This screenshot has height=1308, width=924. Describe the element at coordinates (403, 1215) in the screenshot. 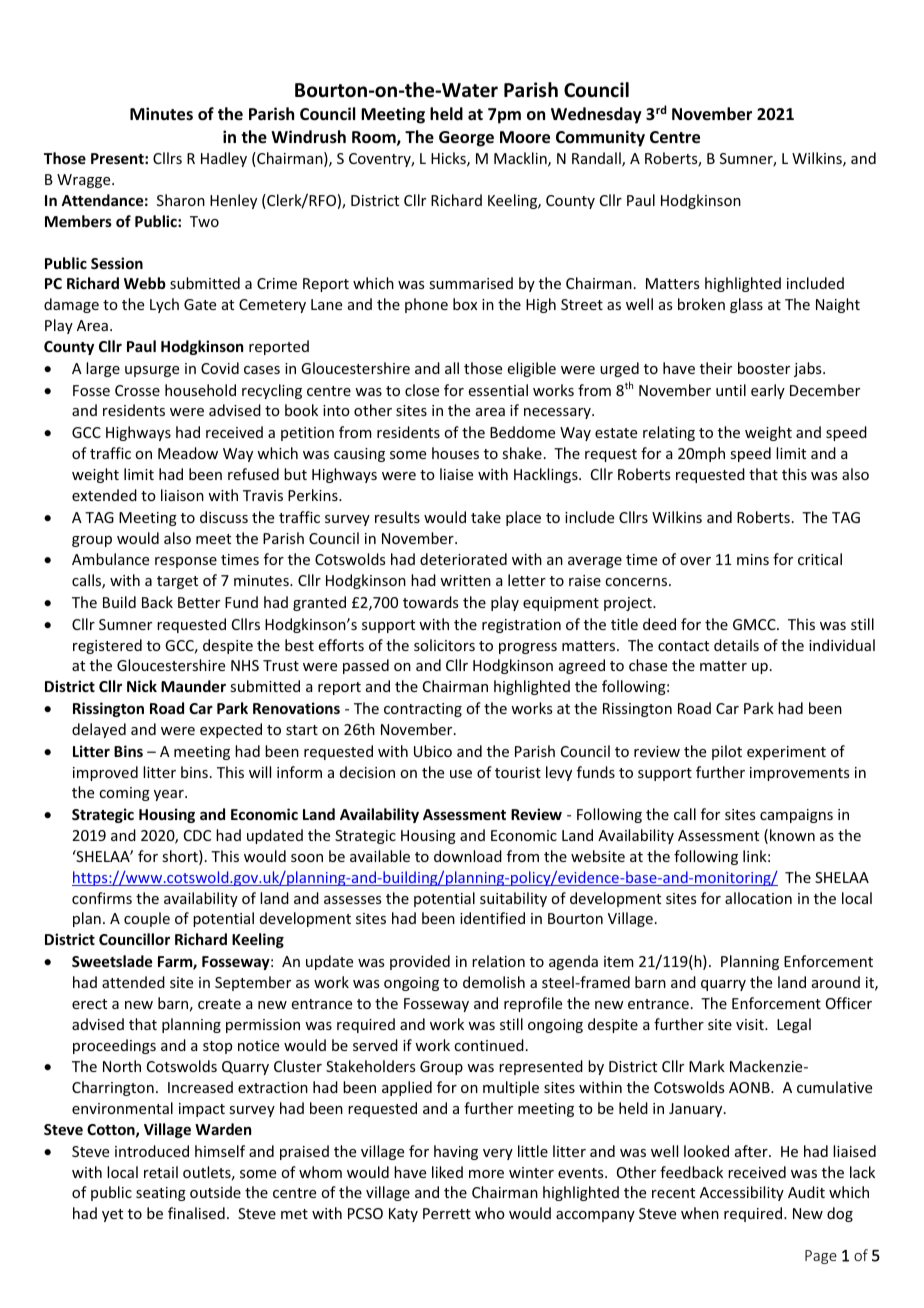

I see `Katy` at that location.
